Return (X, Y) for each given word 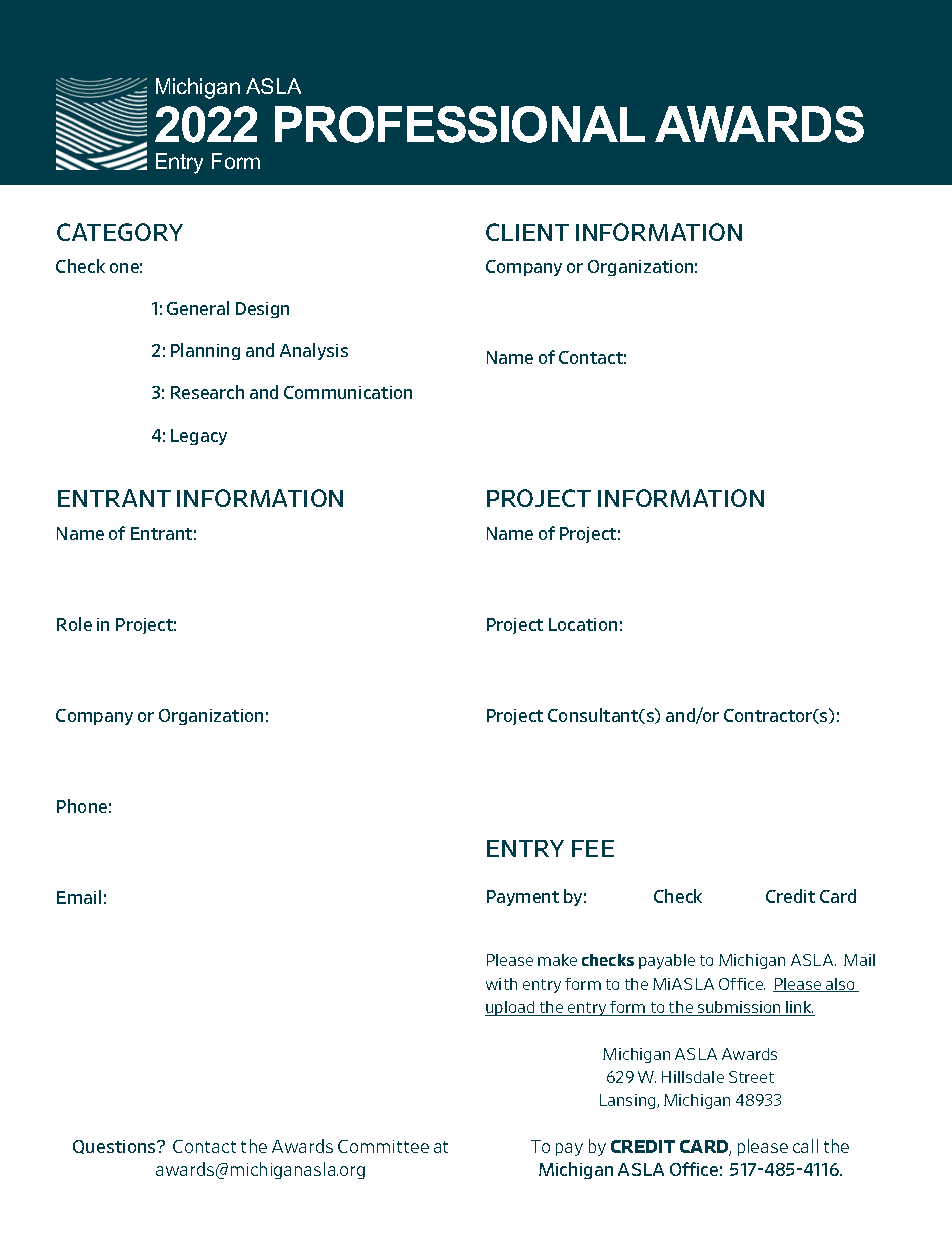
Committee (383, 1146)
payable (667, 961)
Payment (523, 898)
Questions (115, 1147)
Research (207, 392)
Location (583, 624)
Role (74, 624)
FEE (593, 848)
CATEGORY (120, 232)
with (501, 984)
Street (751, 1077)
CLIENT (527, 232)
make (557, 960)
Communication (348, 392)
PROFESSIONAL (460, 124)
